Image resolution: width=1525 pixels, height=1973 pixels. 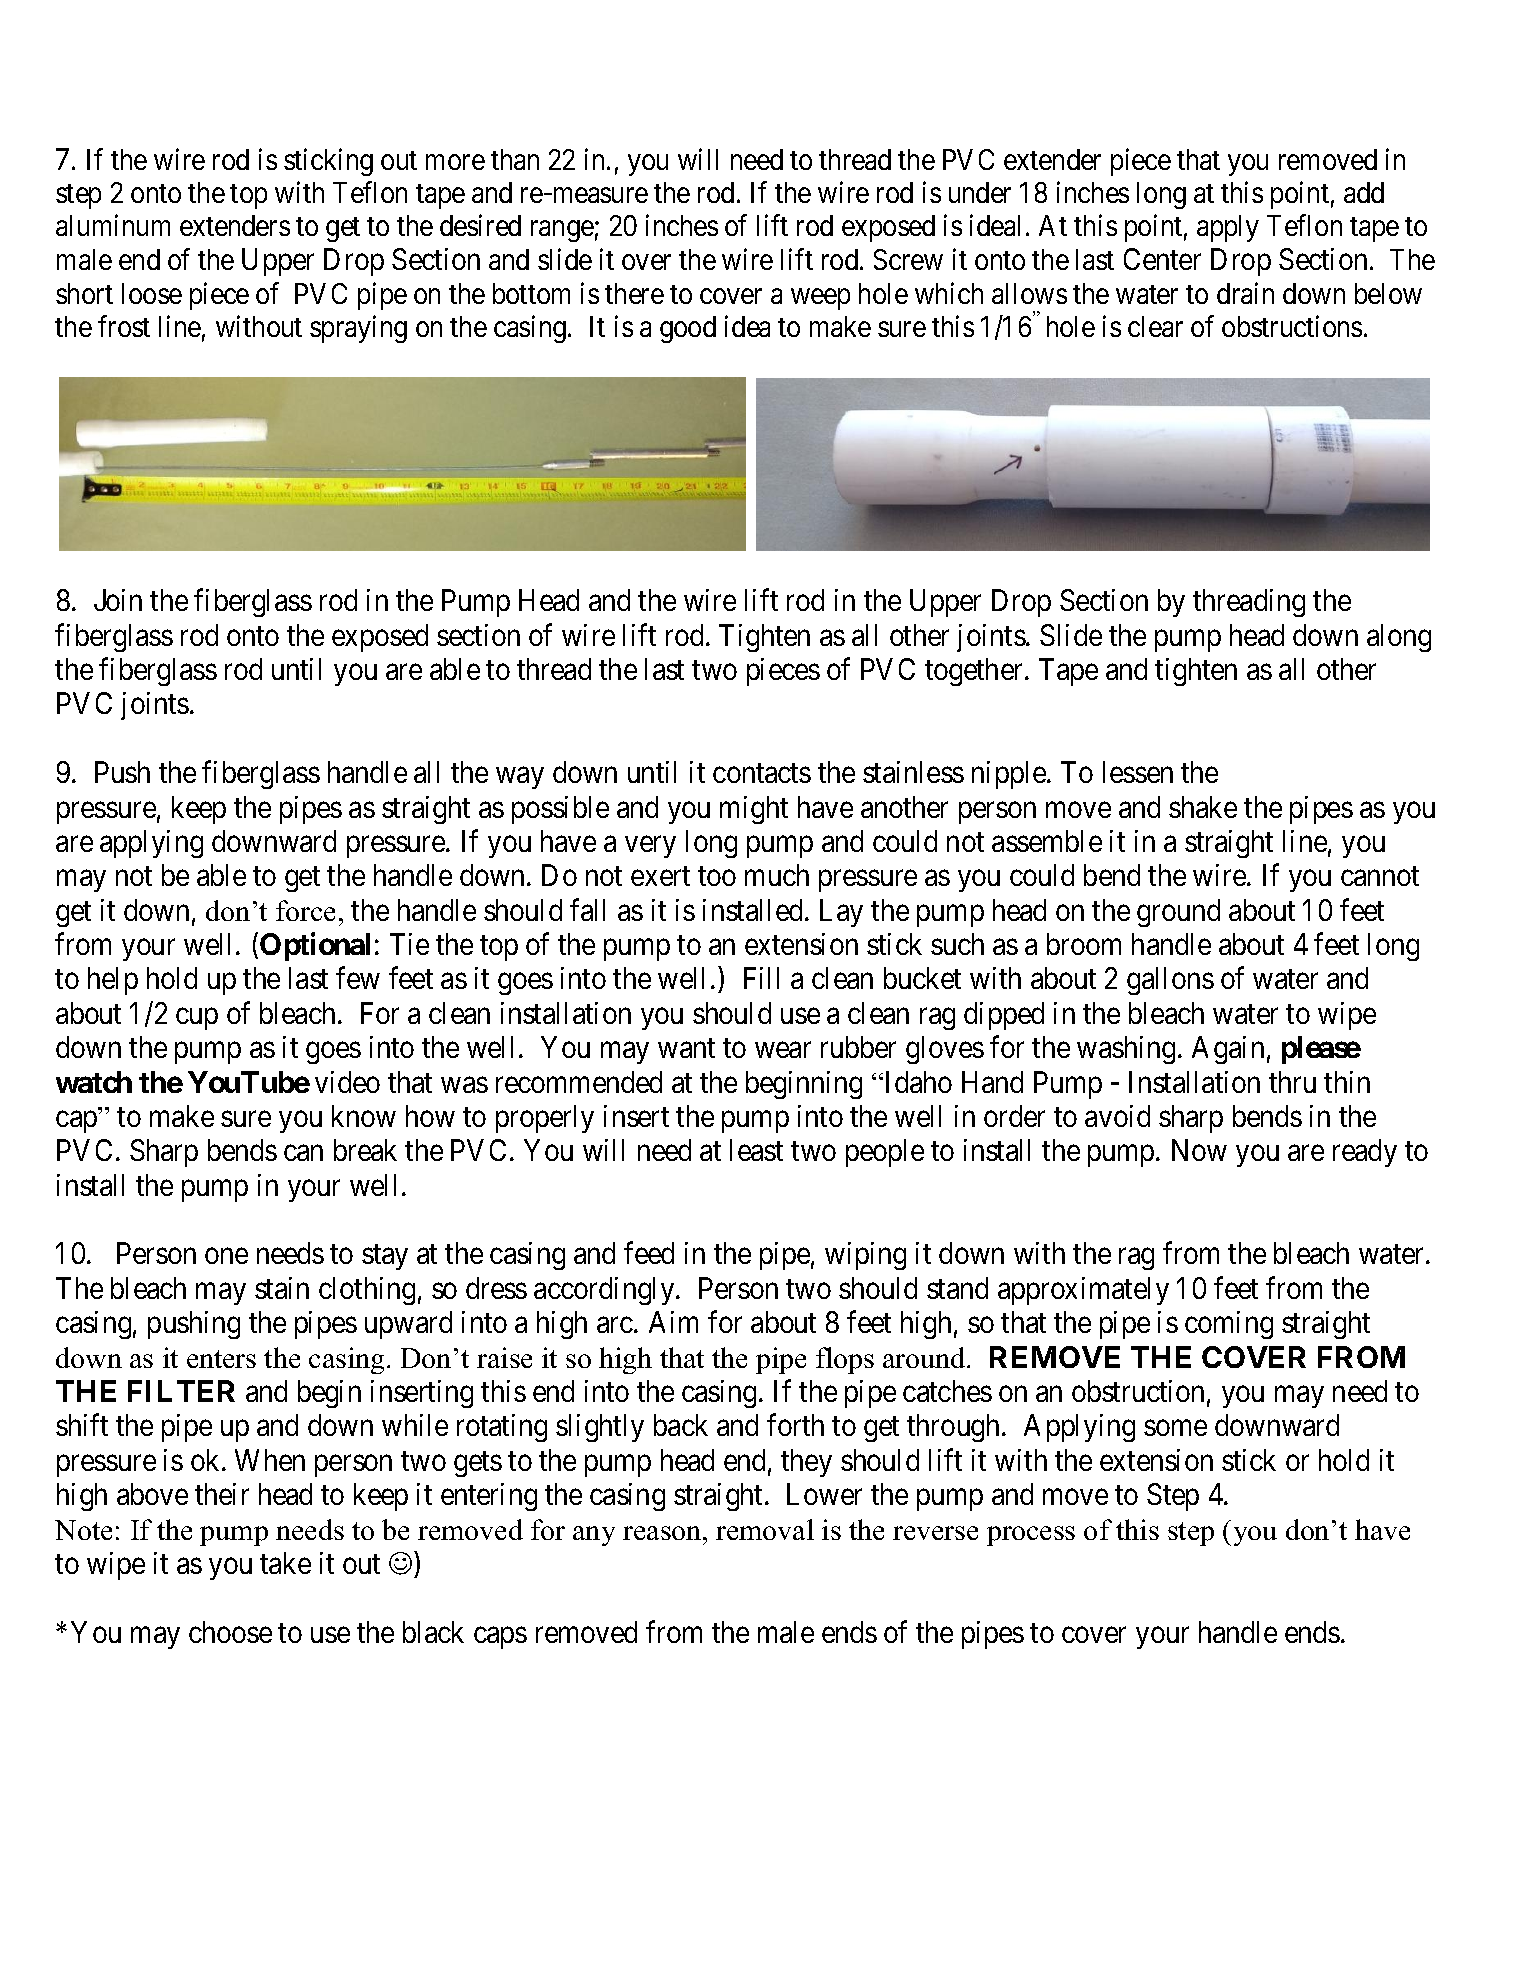 What do you see at coordinates (975, 672) in the document?
I see `together` at bounding box center [975, 672].
